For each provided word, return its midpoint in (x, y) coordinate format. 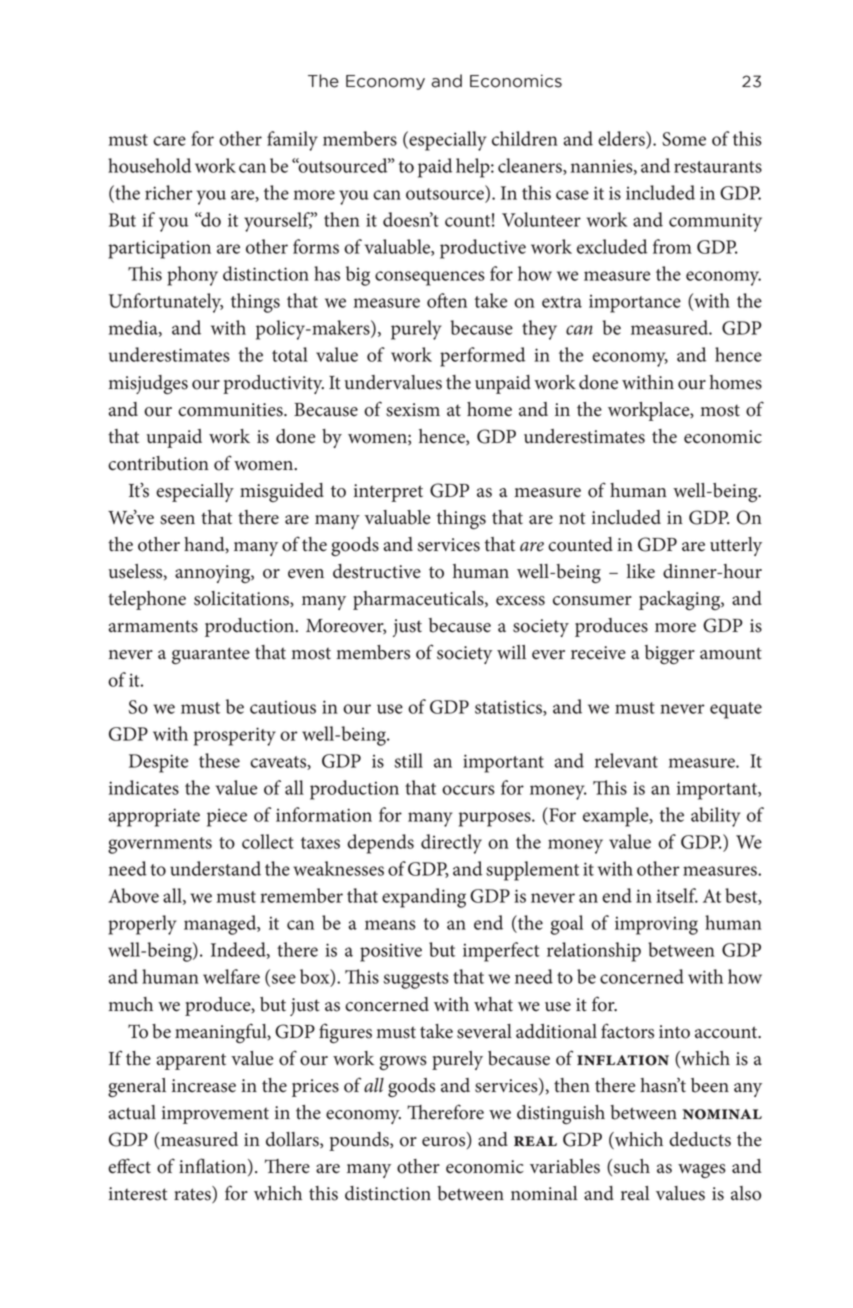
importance (635, 304)
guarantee (211, 656)
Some (684, 139)
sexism (413, 410)
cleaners (531, 166)
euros (445, 1143)
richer (169, 192)
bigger (670, 655)
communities (231, 410)
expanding (424, 898)
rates (193, 1194)
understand (215, 868)
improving (656, 925)
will (511, 652)
